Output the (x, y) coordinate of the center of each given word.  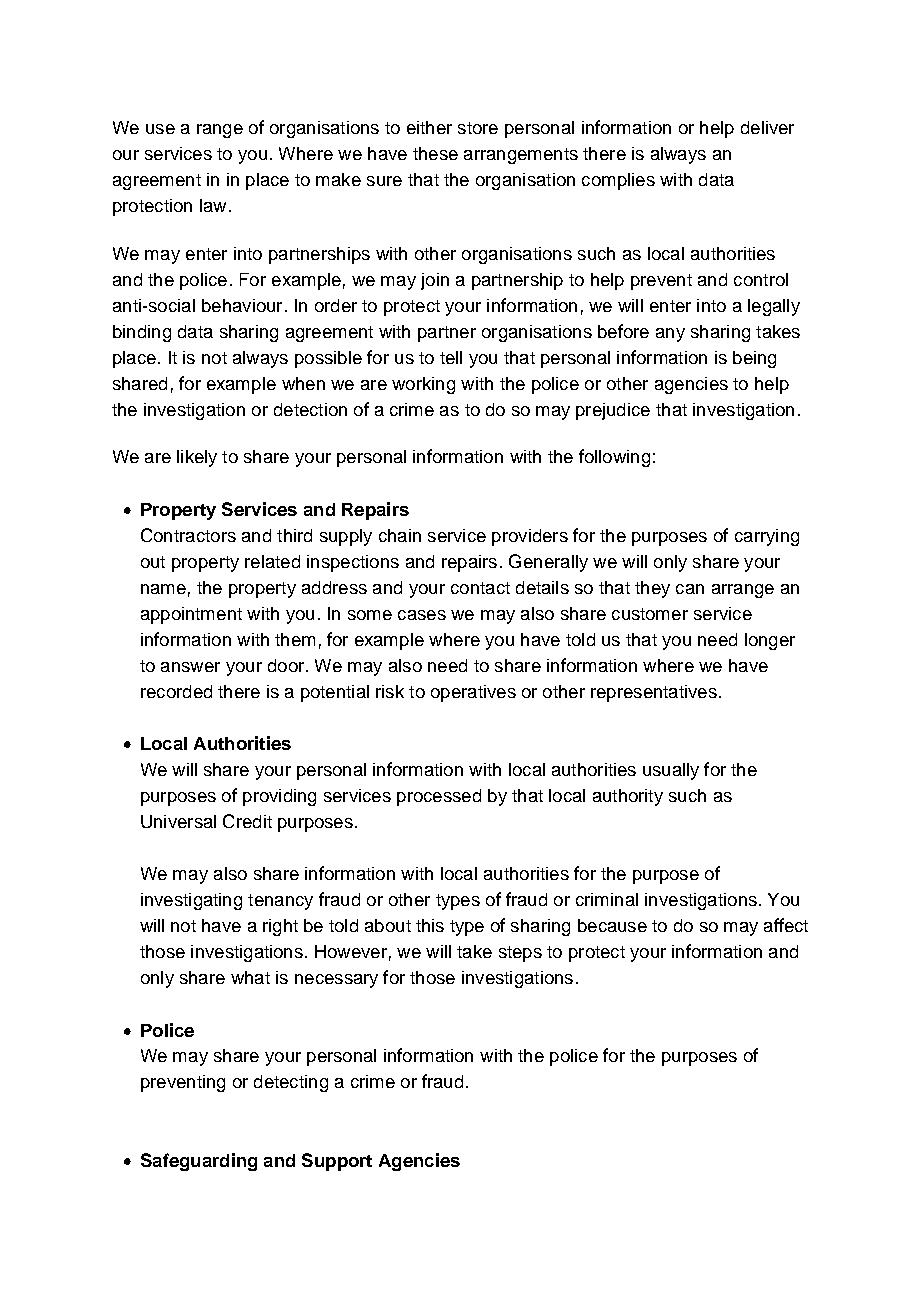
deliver (767, 127)
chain (400, 535)
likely (197, 458)
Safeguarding (199, 1162)
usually (671, 771)
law (213, 205)
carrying (767, 537)
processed (439, 797)
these (435, 153)
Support (337, 1162)
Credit (247, 821)
